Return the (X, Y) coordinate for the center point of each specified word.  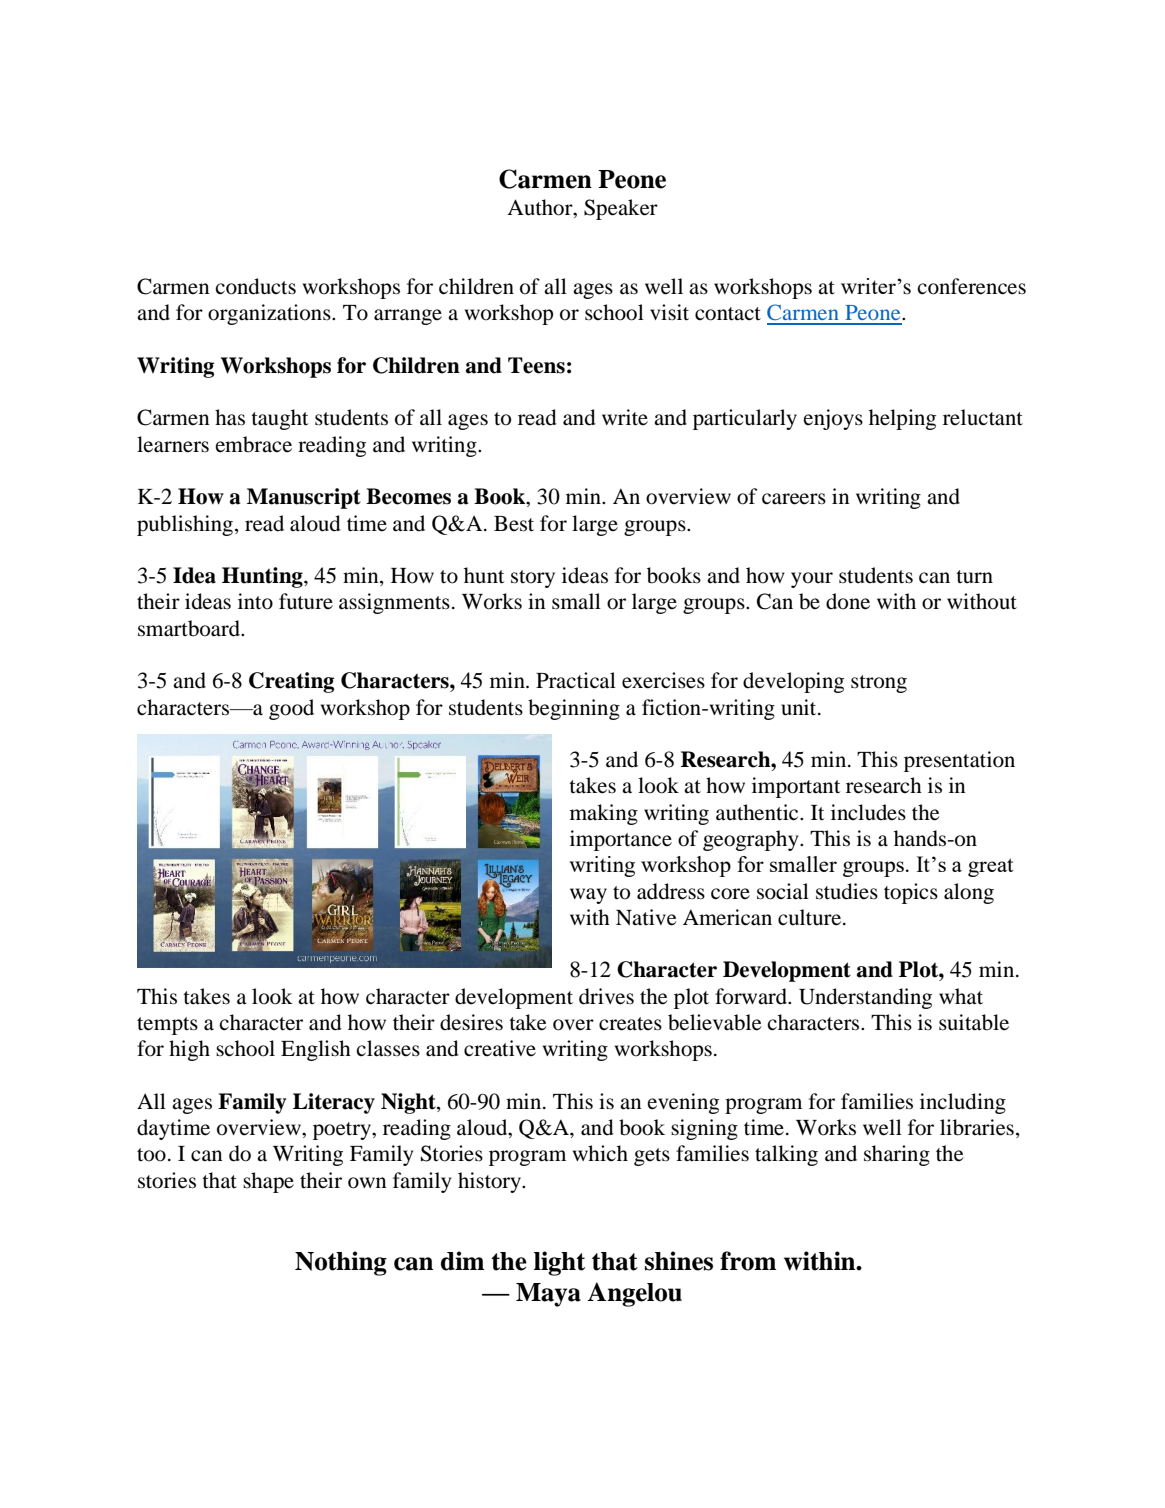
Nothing (341, 1263)
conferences (971, 286)
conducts (255, 286)
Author (541, 208)
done (848, 601)
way (588, 896)
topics (911, 893)
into (255, 601)
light (559, 1263)
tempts (167, 1026)
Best (514, 524)
